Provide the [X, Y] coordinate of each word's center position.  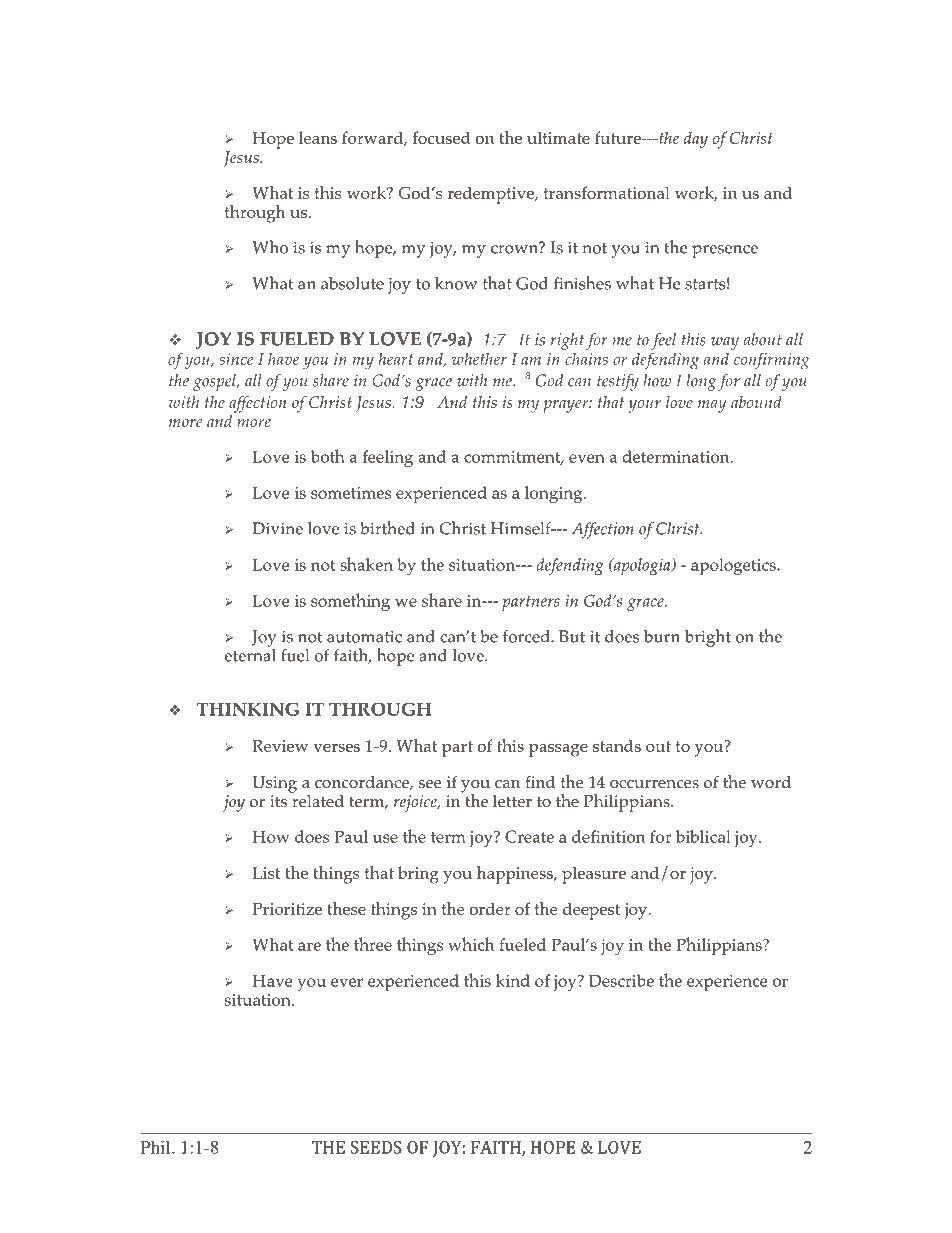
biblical [703, 836]
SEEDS [376, 1147]
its [278, 801]
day [696, 140]
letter [512, 801]
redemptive [492, 195]
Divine [277, 528]
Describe [621, 980]
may [712, 406]
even [587, 458]
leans [318, 137]
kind [513, 980]
